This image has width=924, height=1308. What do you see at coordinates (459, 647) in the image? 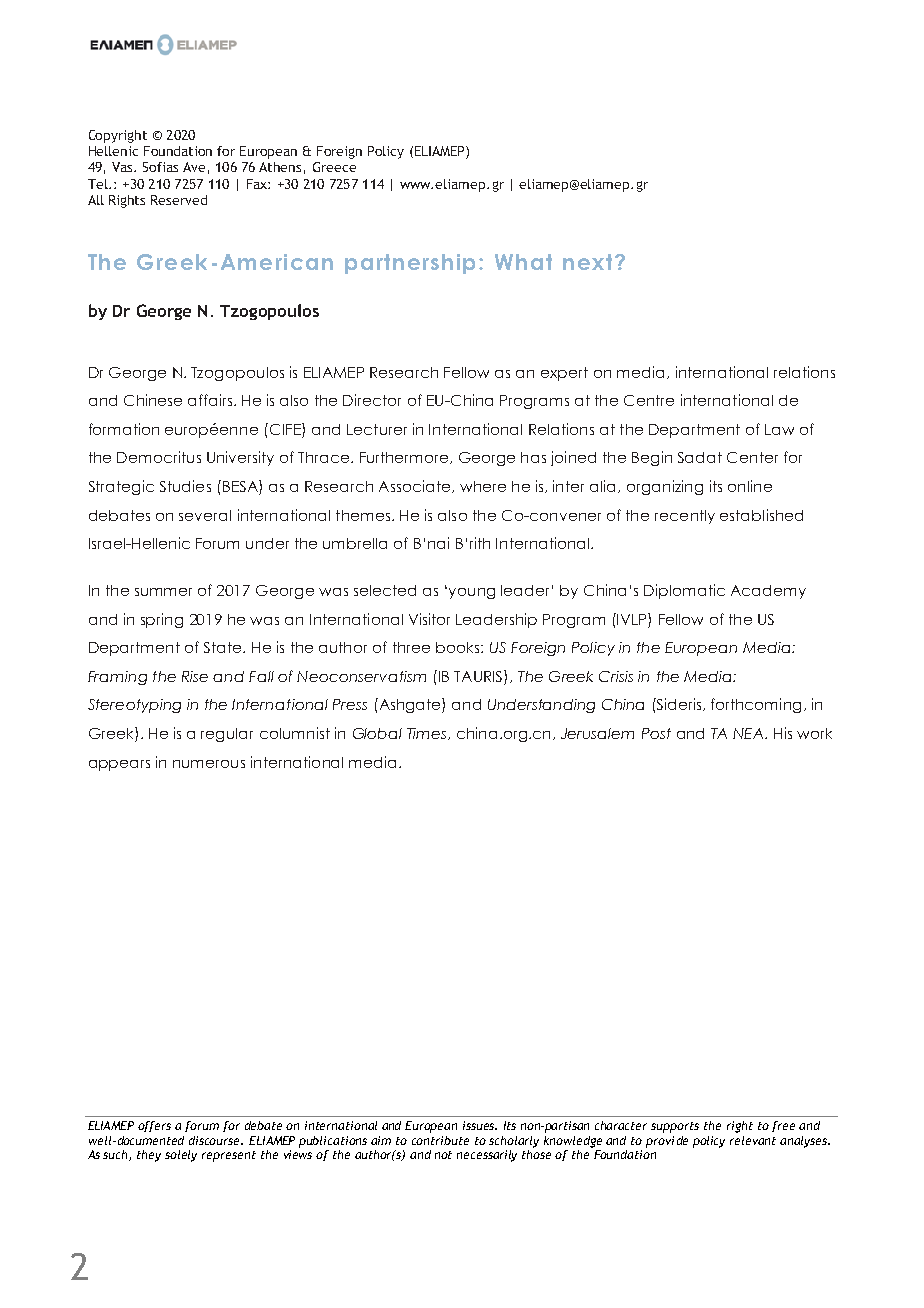
I see `books` at bounding box center [459, 647].
